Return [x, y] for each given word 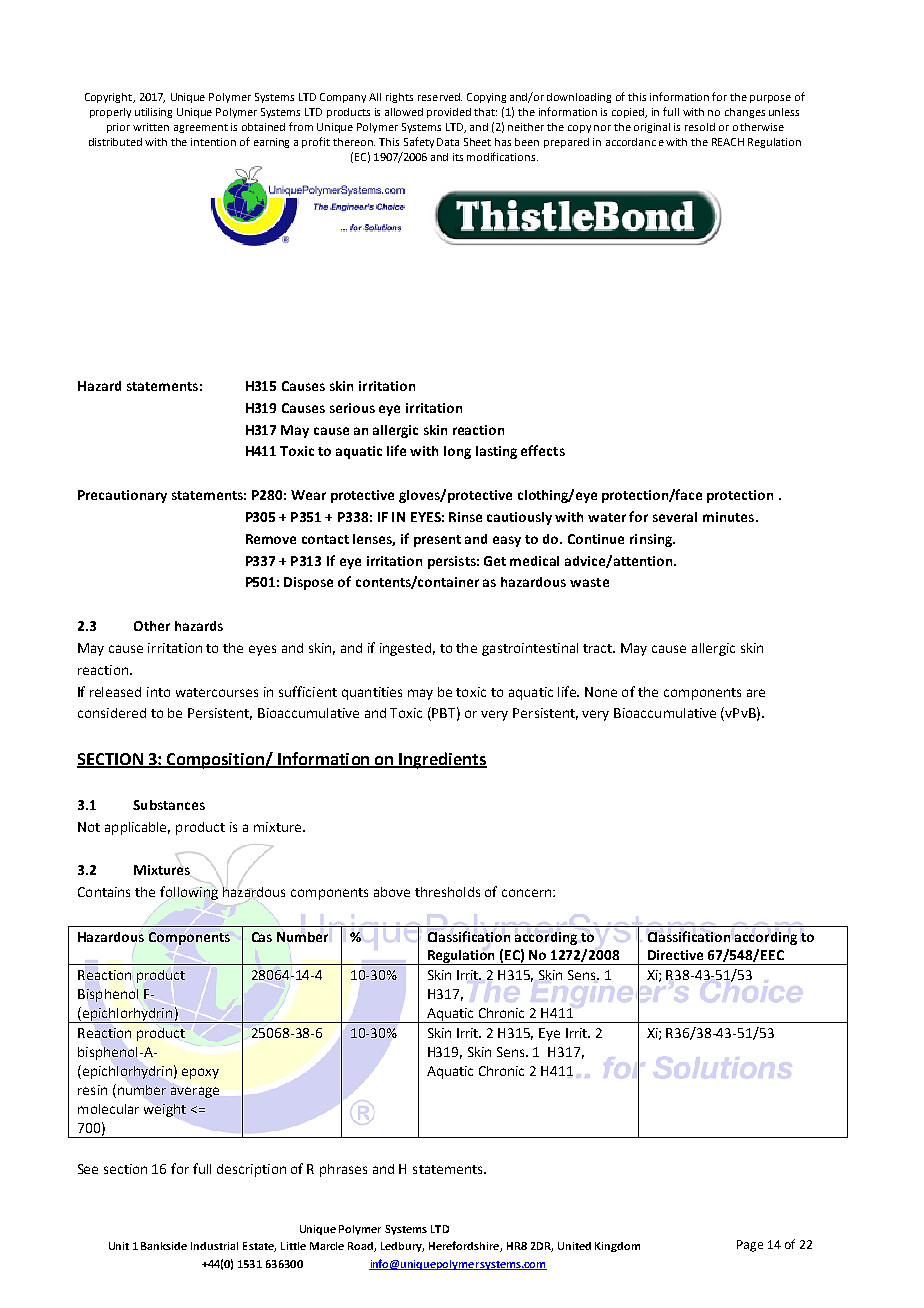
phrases [343, 1170]
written [151, 127]
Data [448, 142]
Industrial [214, 1246]
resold [700, 127]
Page [750, 1246]
